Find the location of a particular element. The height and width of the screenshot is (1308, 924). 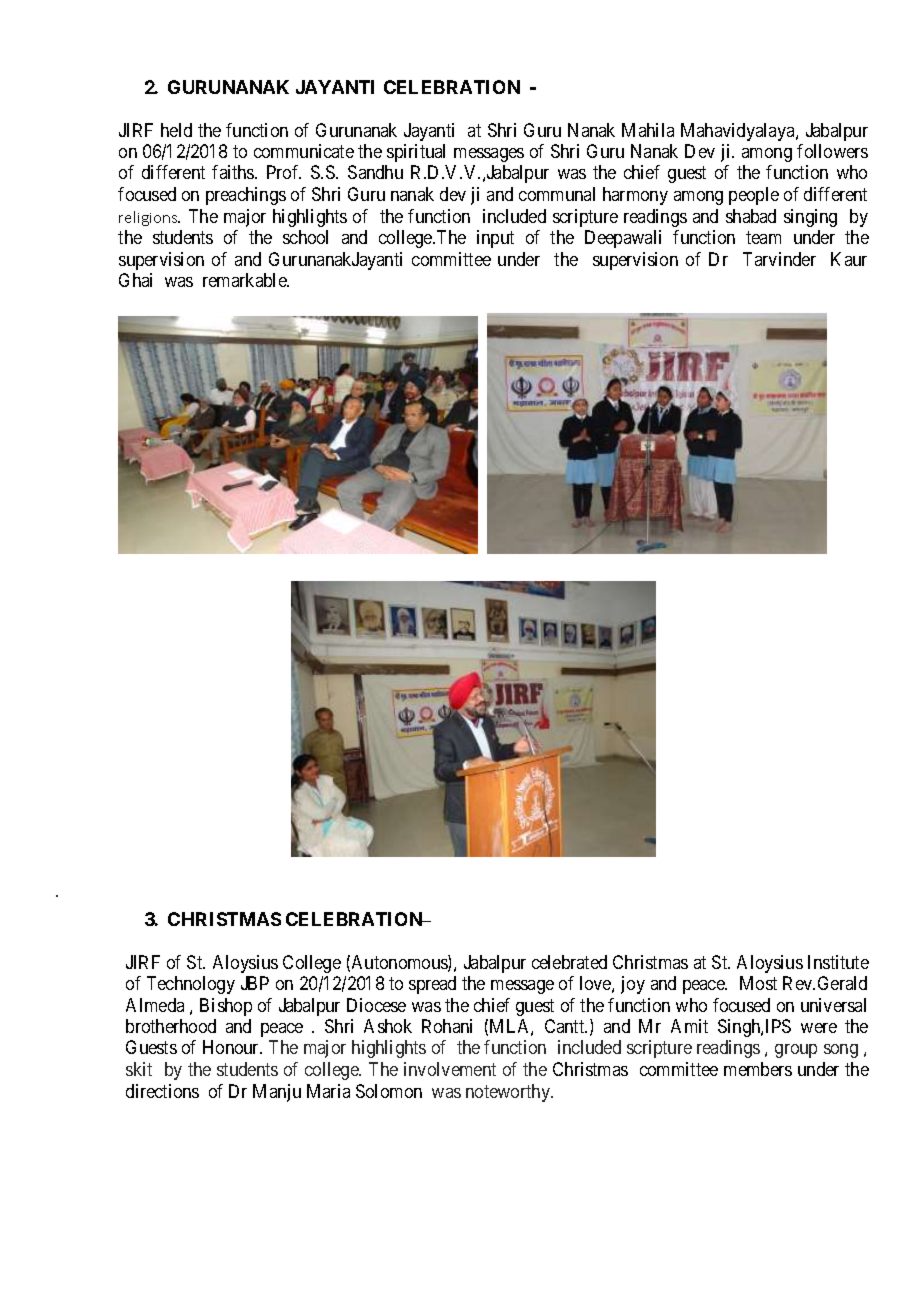

spread is located at coordinates (432, 985).
